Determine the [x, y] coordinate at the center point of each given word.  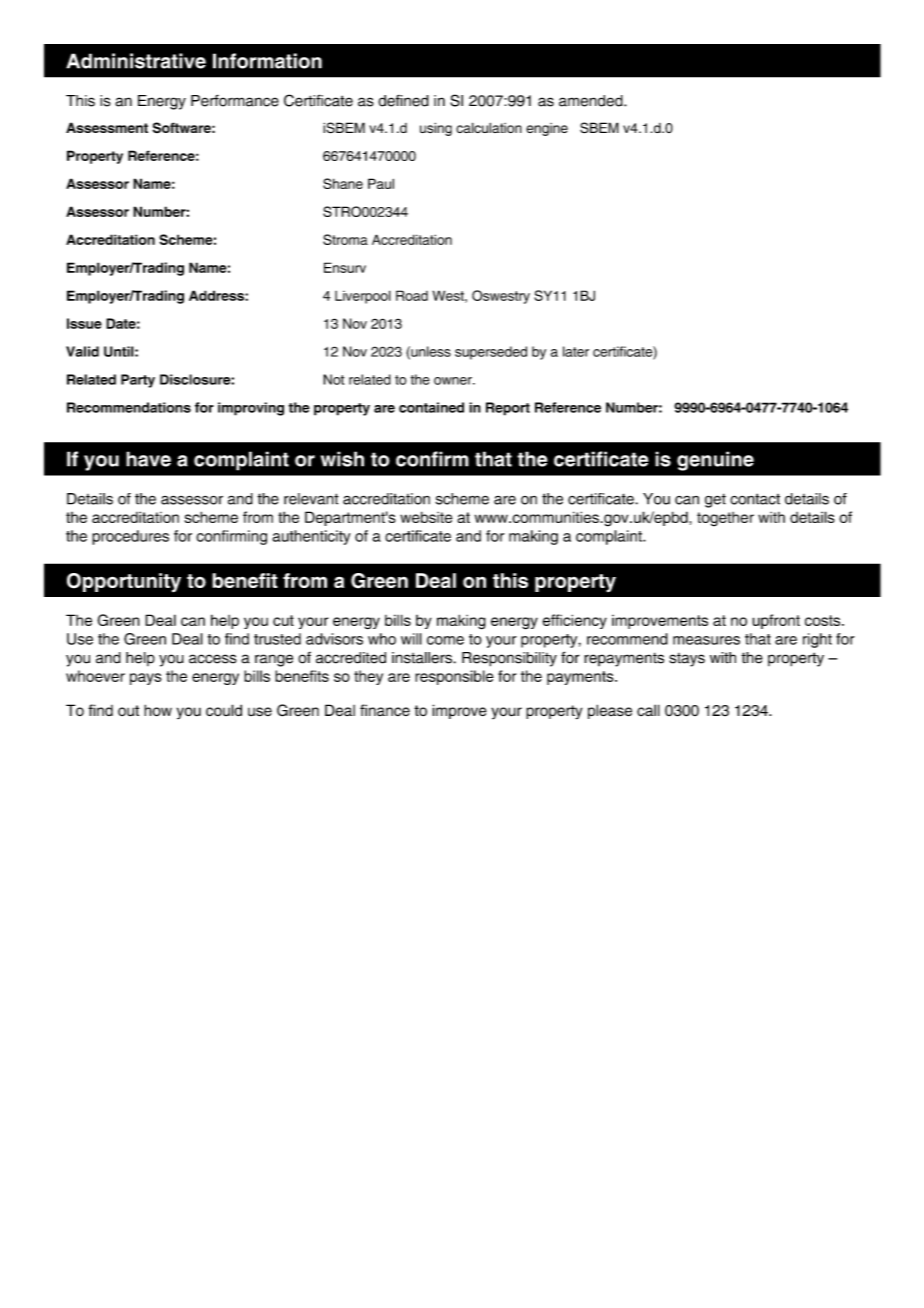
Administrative [136, 61]
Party [138, 381]
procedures [130, 537]
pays [146, 679]
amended [592, 101]
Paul [381, 183]
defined [403, 101]
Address [217, 295]
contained [431, 407]
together [725, 519]
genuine [715, 461]
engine [547, 129]
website [426, 517]
